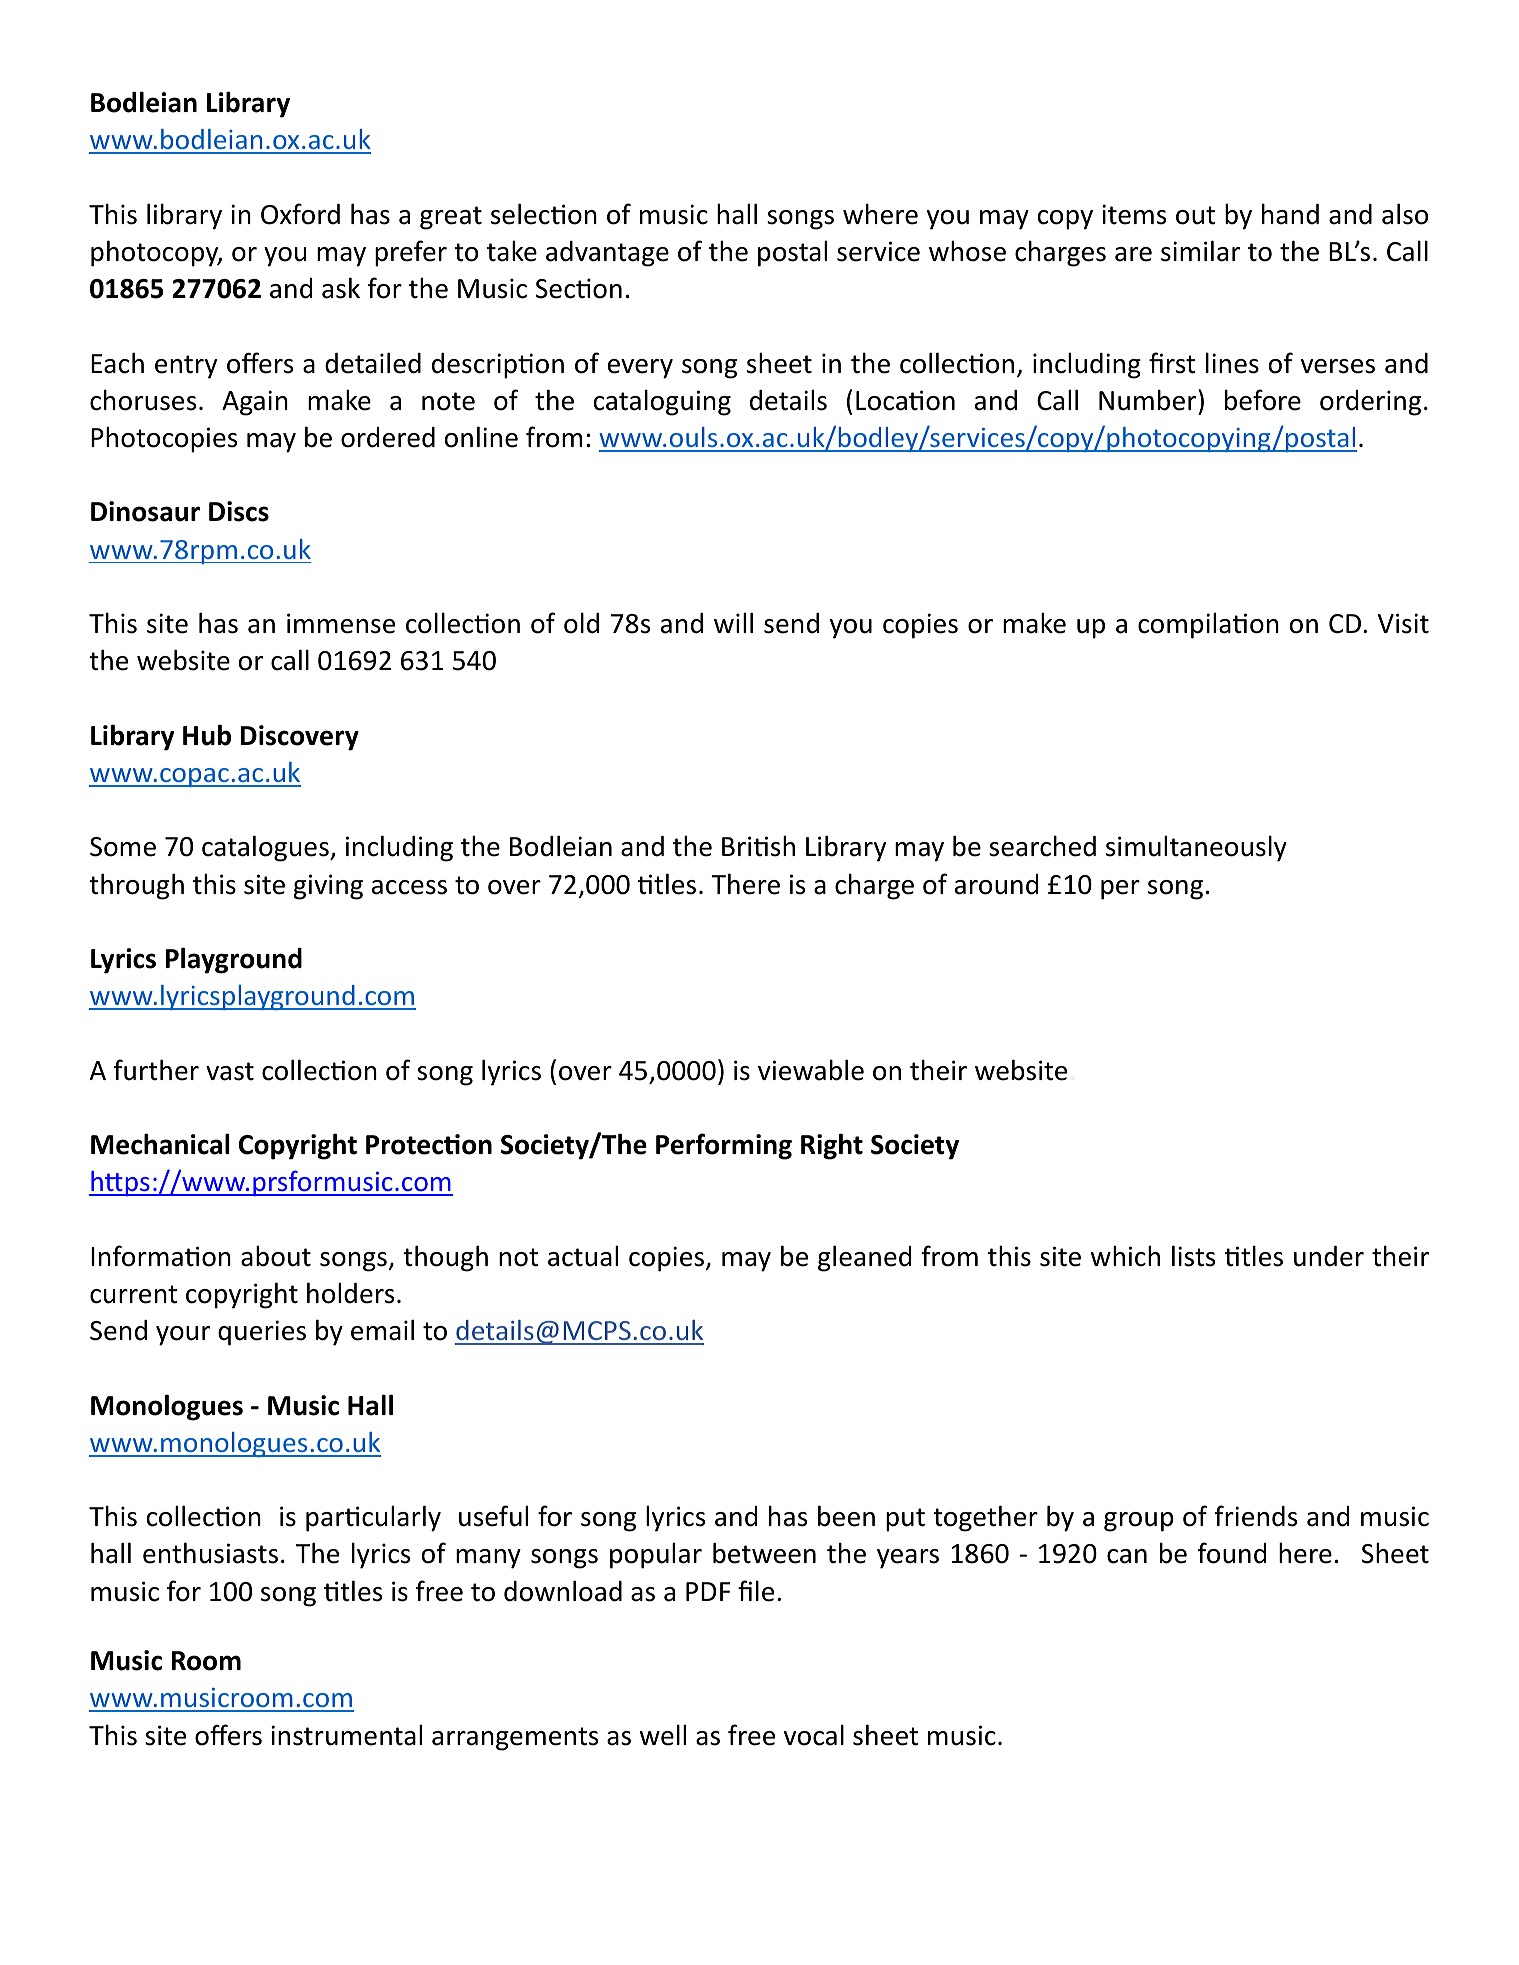  What do you see at coordinates (1200, 251) in the image?
I see `similar` at bounding box center [1200, 251].
